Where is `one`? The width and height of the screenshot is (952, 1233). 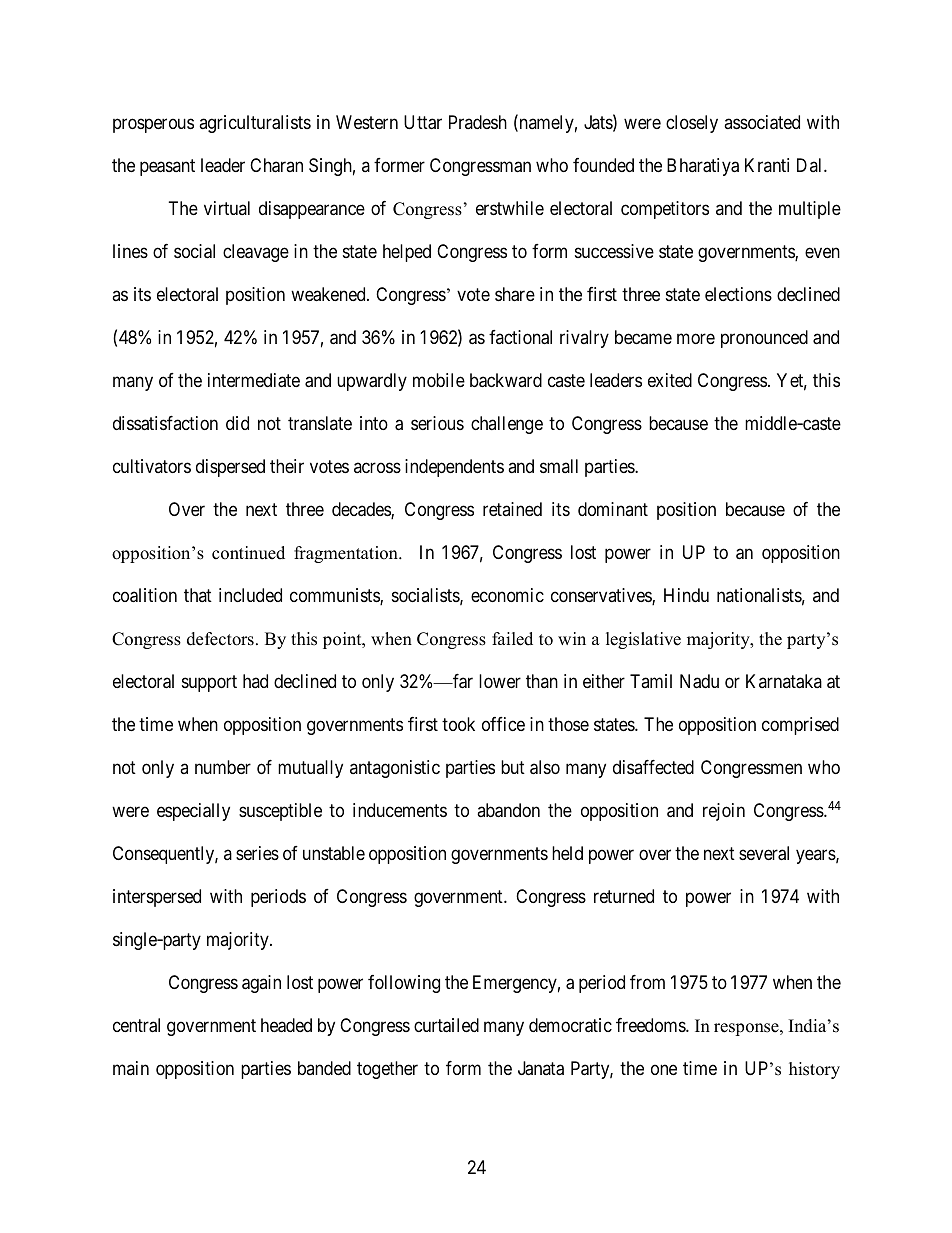
one is located at coordinates (664, 1069).
